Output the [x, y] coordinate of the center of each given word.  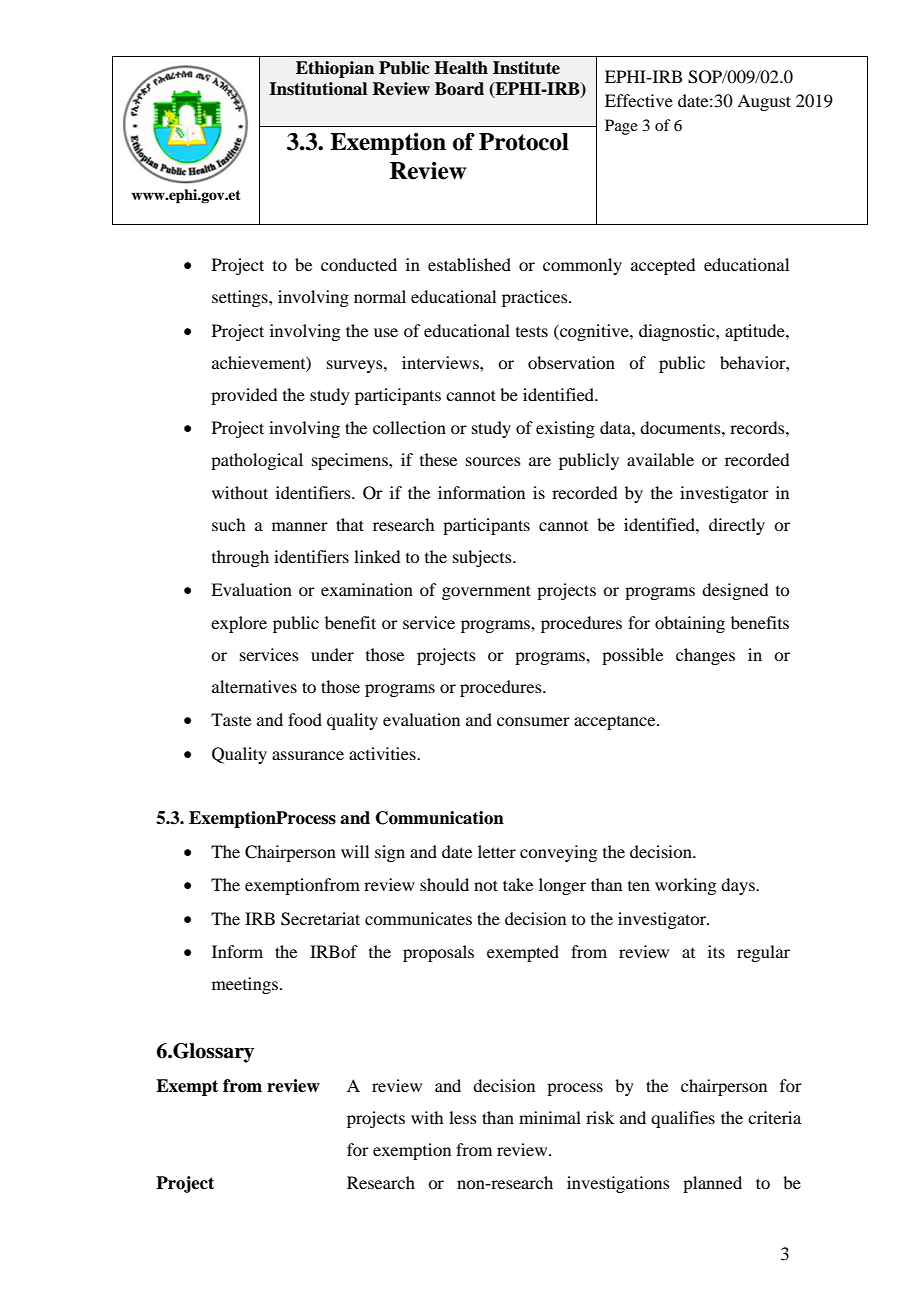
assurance [308, 755]
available [660, 459]
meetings [245, 985]
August [764, 102]
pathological [257, 461]
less [463, 1117]
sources [493, 461]
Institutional [318, 89]
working [685, 886]
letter [497, 851]
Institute [526, 68]
